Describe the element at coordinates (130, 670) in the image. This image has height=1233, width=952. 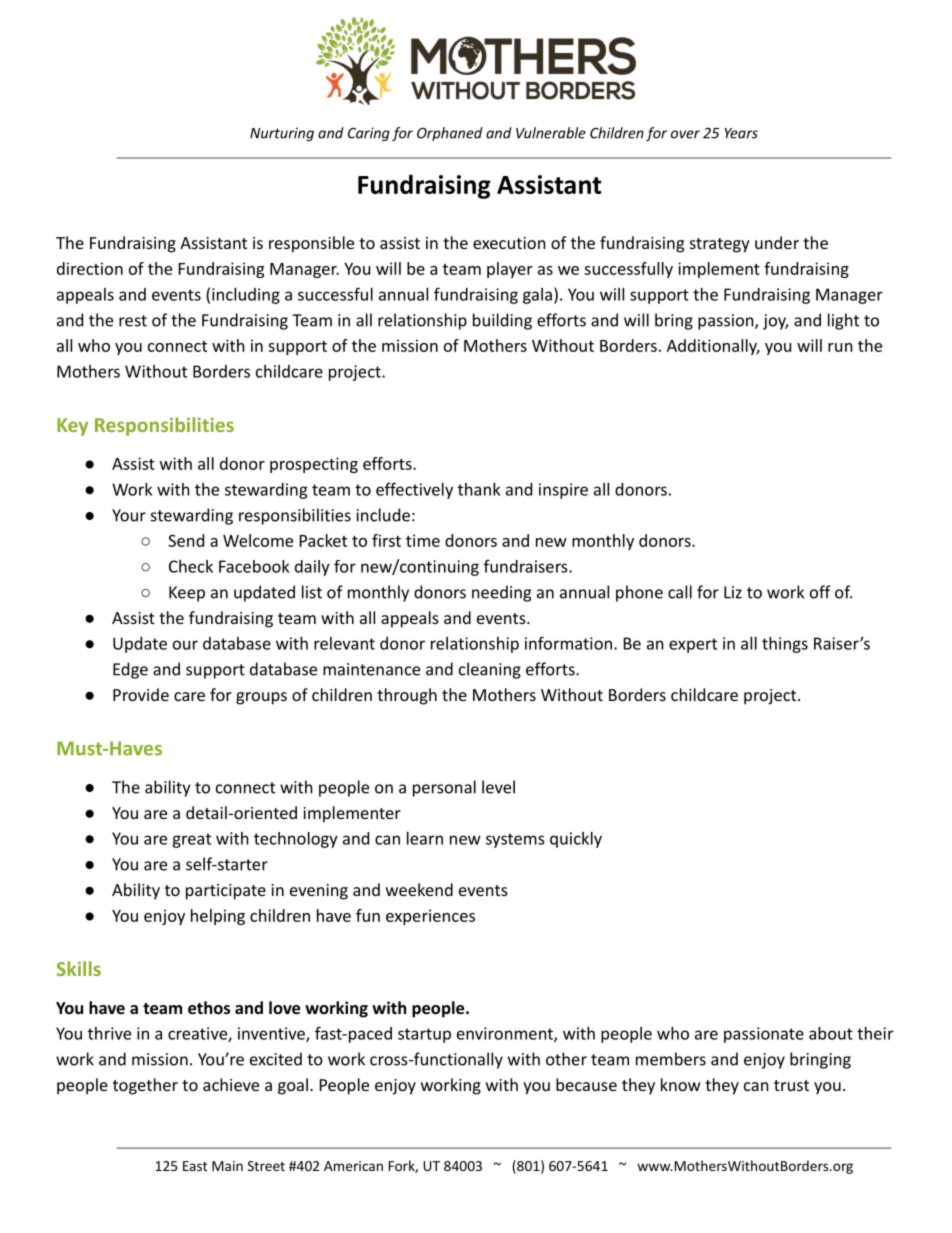
I see `Edge` at that location.
